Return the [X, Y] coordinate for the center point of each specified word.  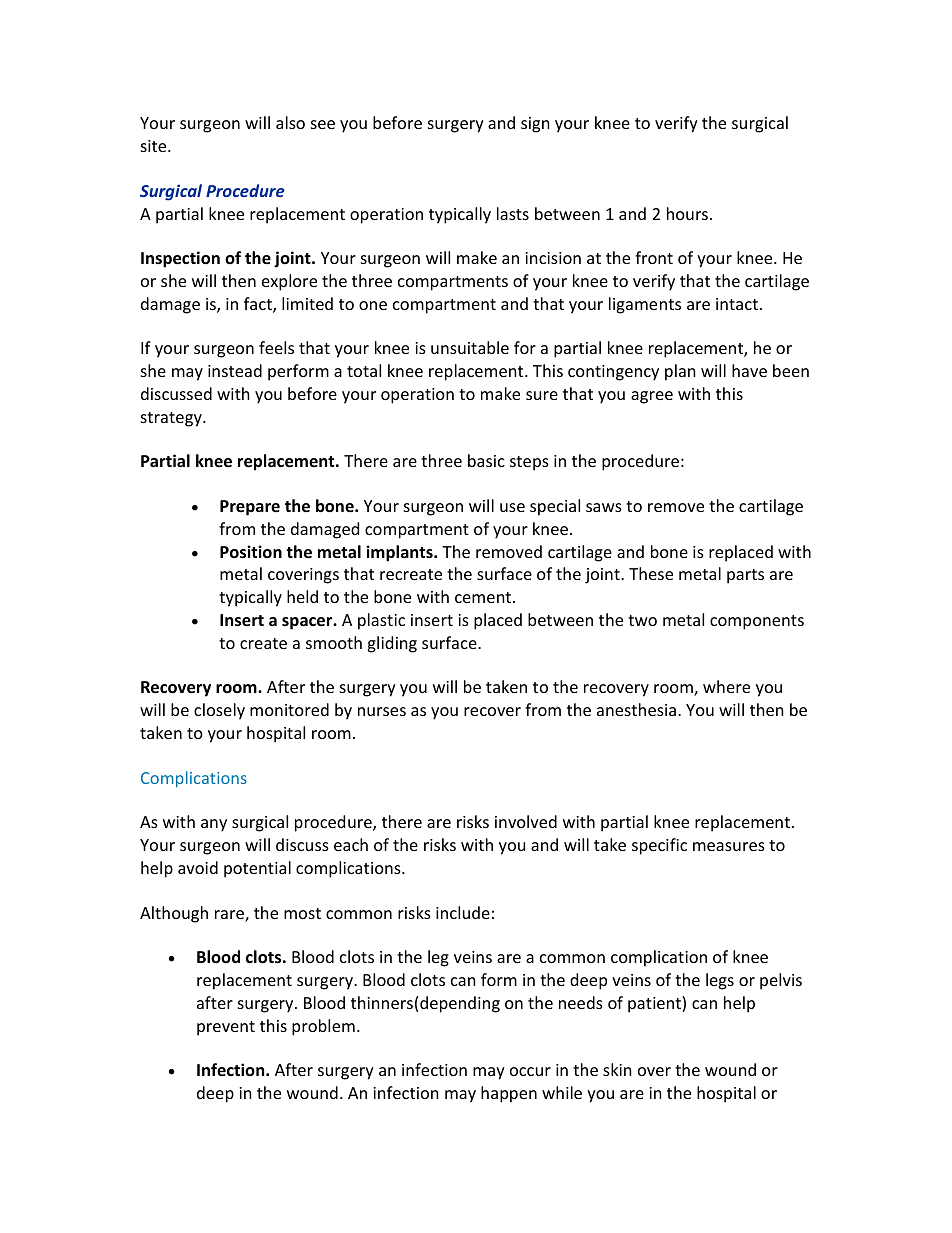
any [214, 825]
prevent [226, 1028]
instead [235, 370]
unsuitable [470, 347]
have [749, 370]
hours [687, 213]
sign [535, 125]
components [757, 622]
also [290, 122]
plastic [381, 621]
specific [659, 846]
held [302, 596]
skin [617, 1069]
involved [526, 821]
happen [509, 1094]
